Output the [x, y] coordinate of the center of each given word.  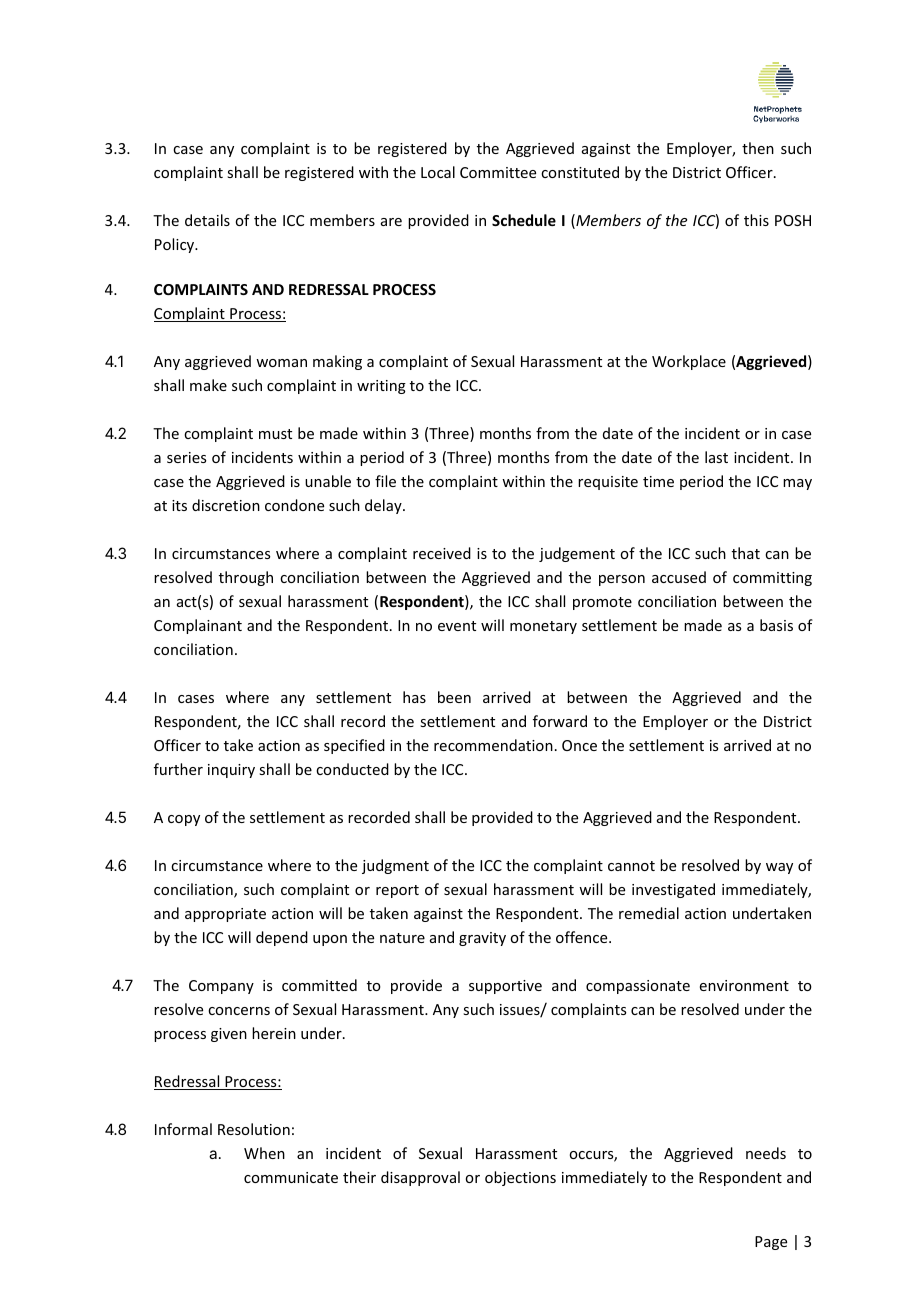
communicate [291, 1177]
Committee [498, 172]
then [758, 148]
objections [520, 1178]
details [207, 220]
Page [771, 1243]
